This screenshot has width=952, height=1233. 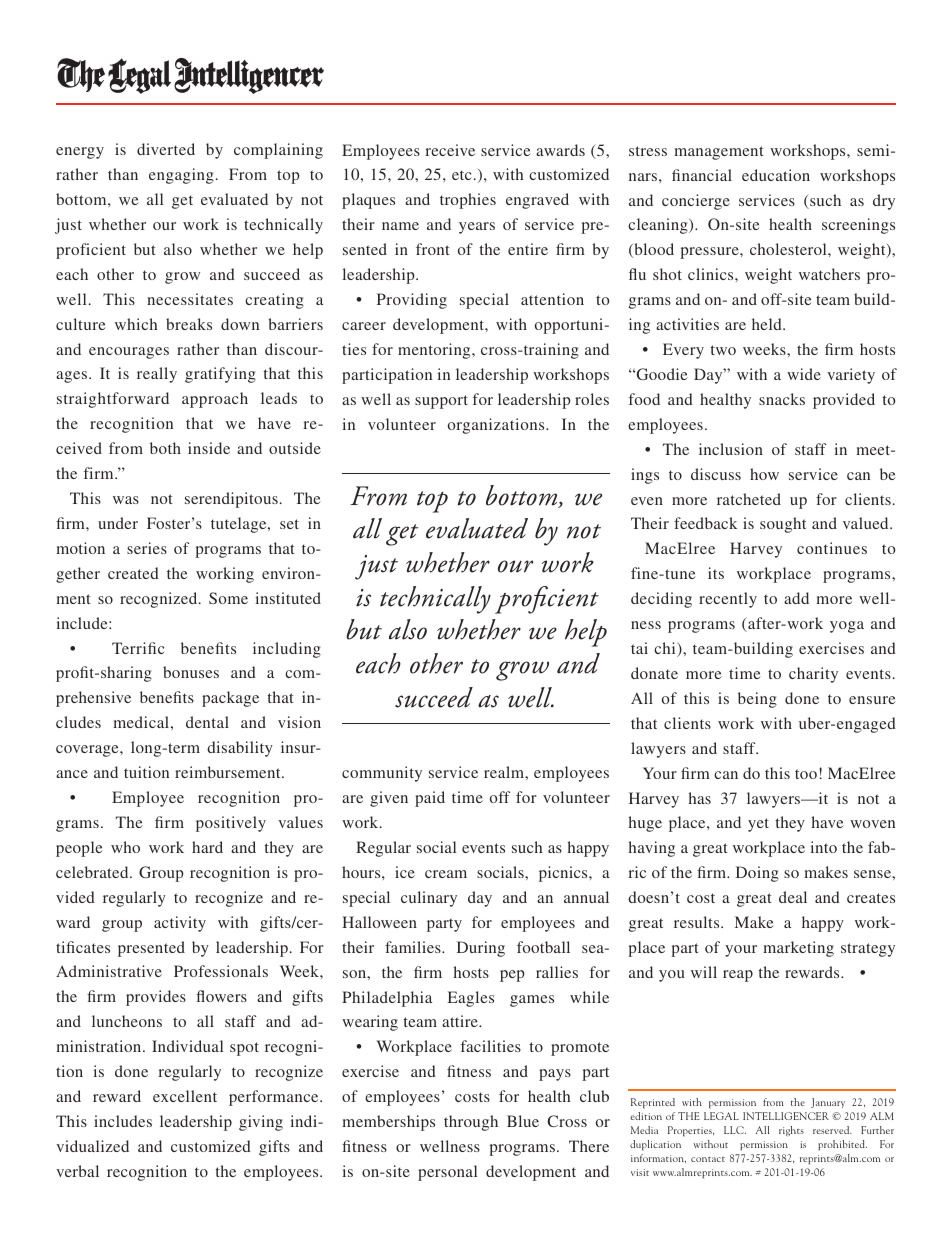 What do you see at coordinates (185, 1096) in the screenshot?
I see `excellent` at bounding box center [185, 1096].
